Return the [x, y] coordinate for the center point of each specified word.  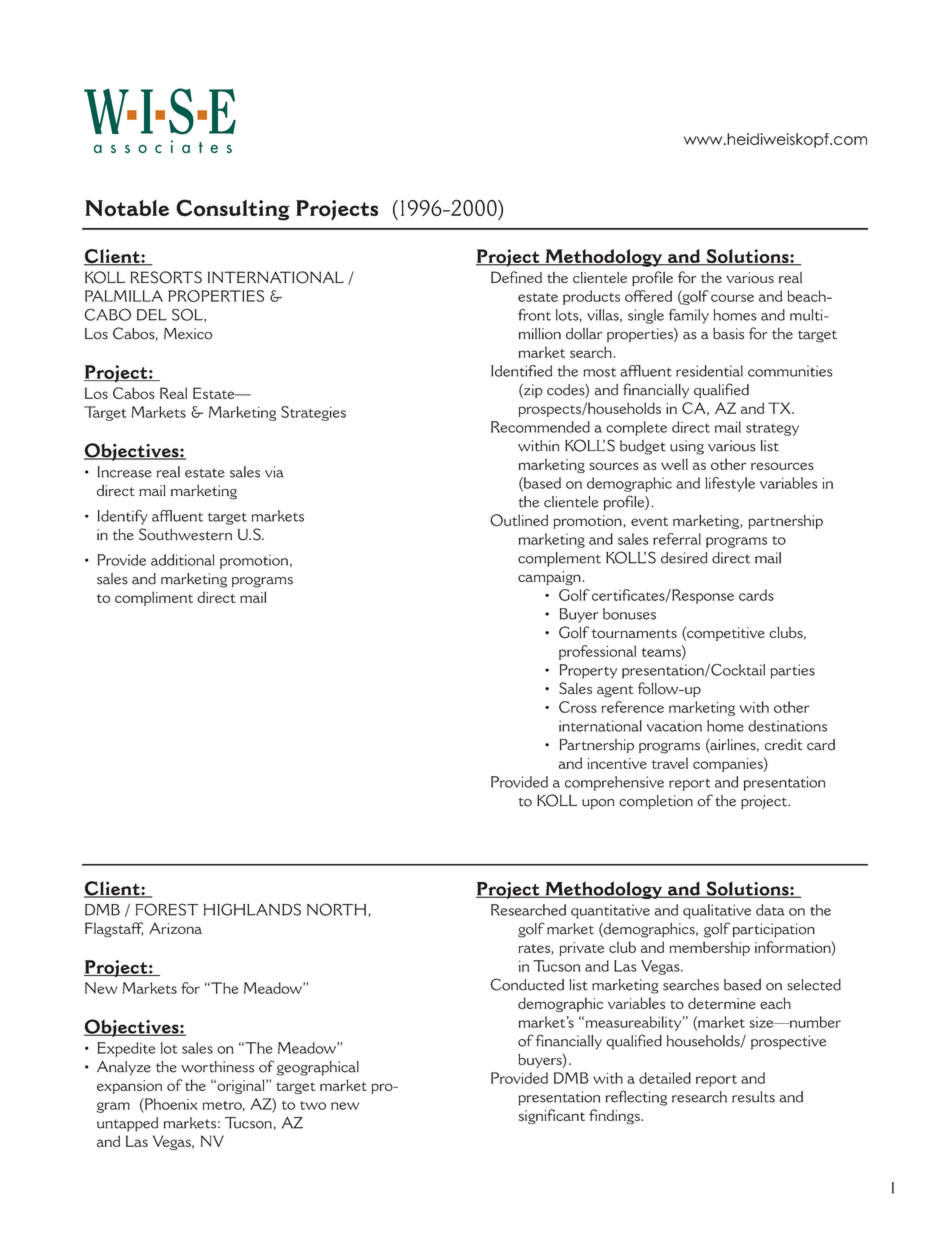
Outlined [519, 520]
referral [677, 539]
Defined [516, 277]
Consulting [233, 210]
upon [598, 804]
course [732, 298]
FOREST [167, 909]
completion [656, 802]
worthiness [217, 1067]
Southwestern [185, 534]
